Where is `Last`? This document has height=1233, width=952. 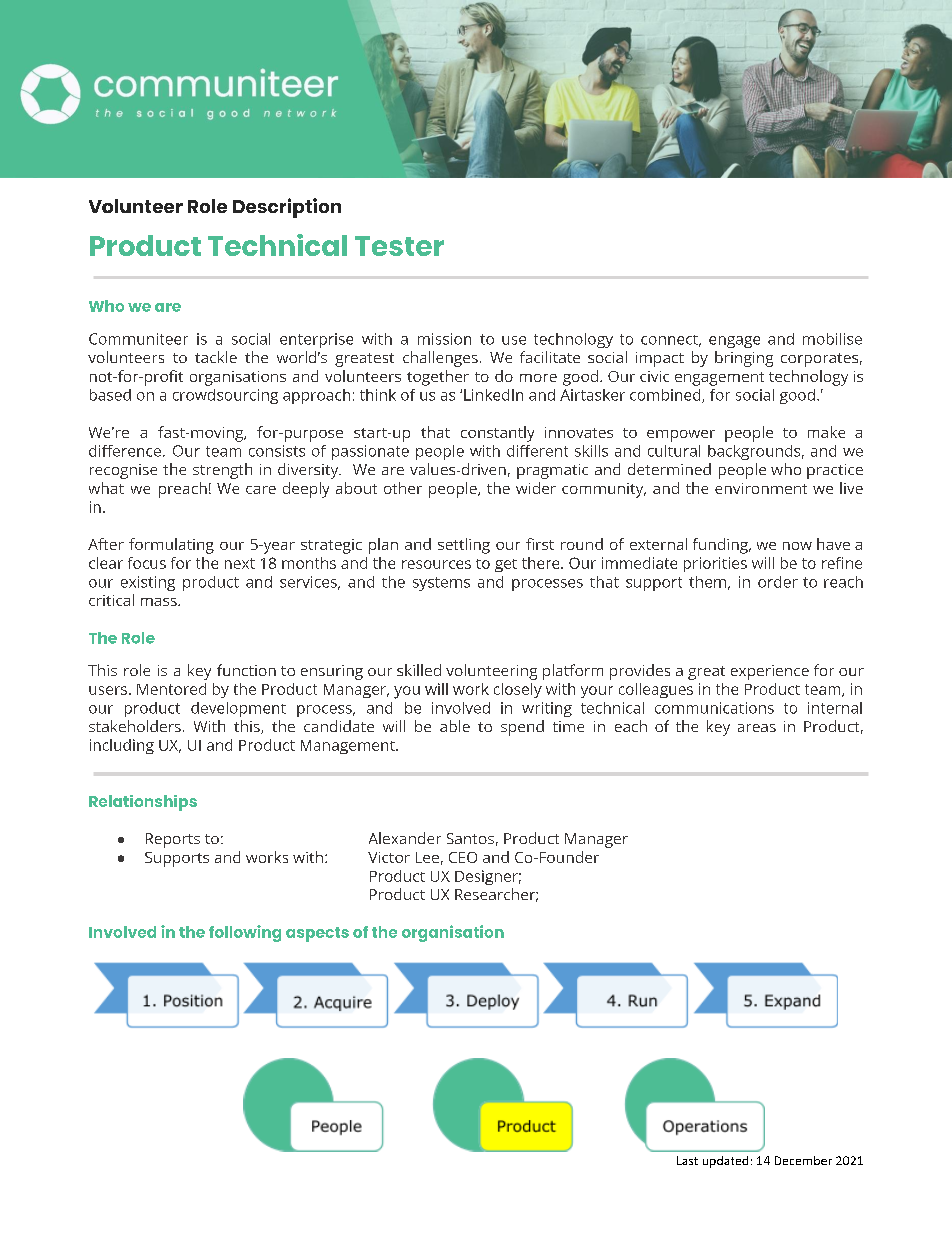
Last is located at coordinates (687, 1160).
